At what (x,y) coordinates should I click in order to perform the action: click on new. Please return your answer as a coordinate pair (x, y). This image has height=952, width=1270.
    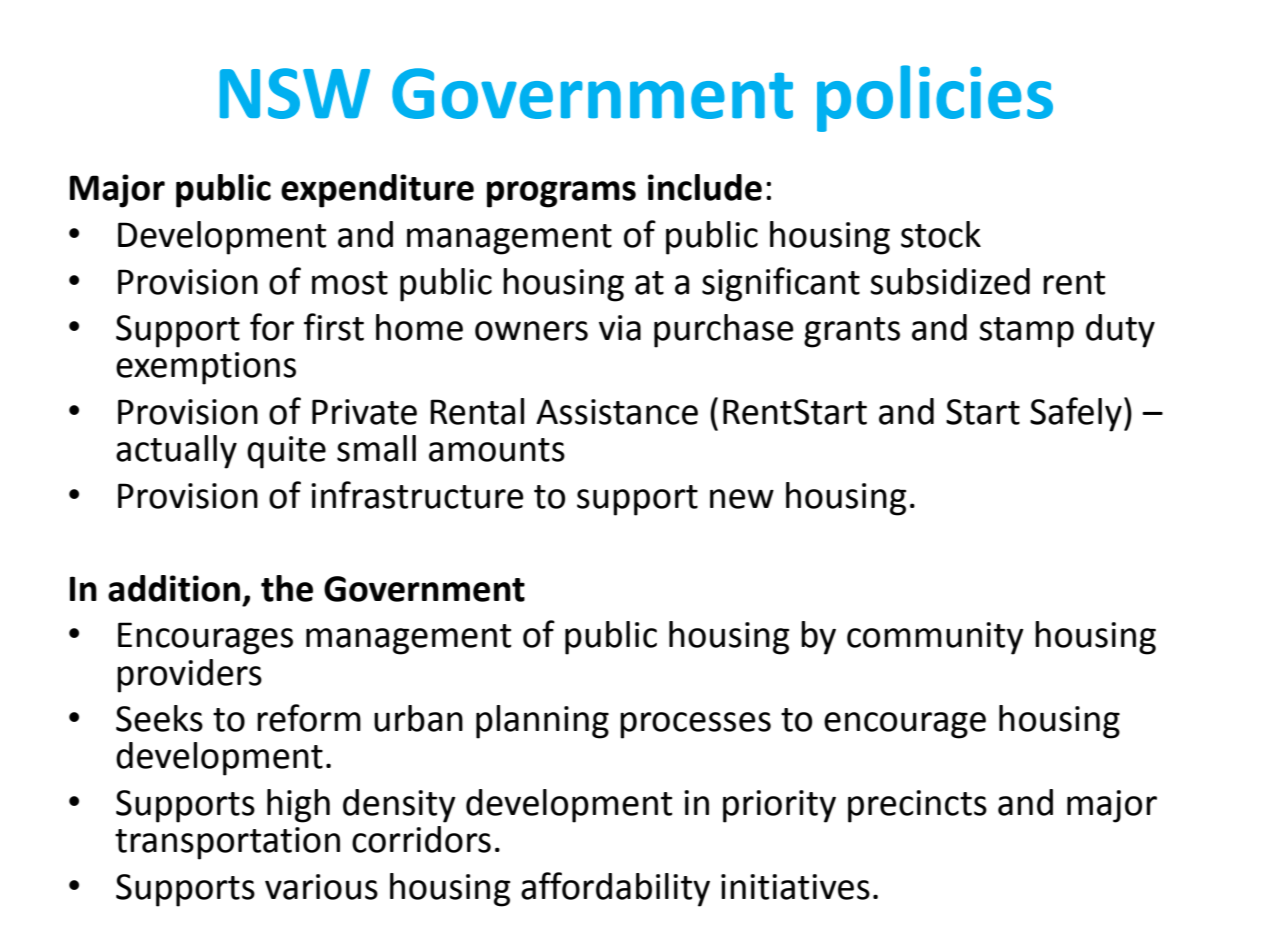
    Looking at the image, I should click on (742, 499).
